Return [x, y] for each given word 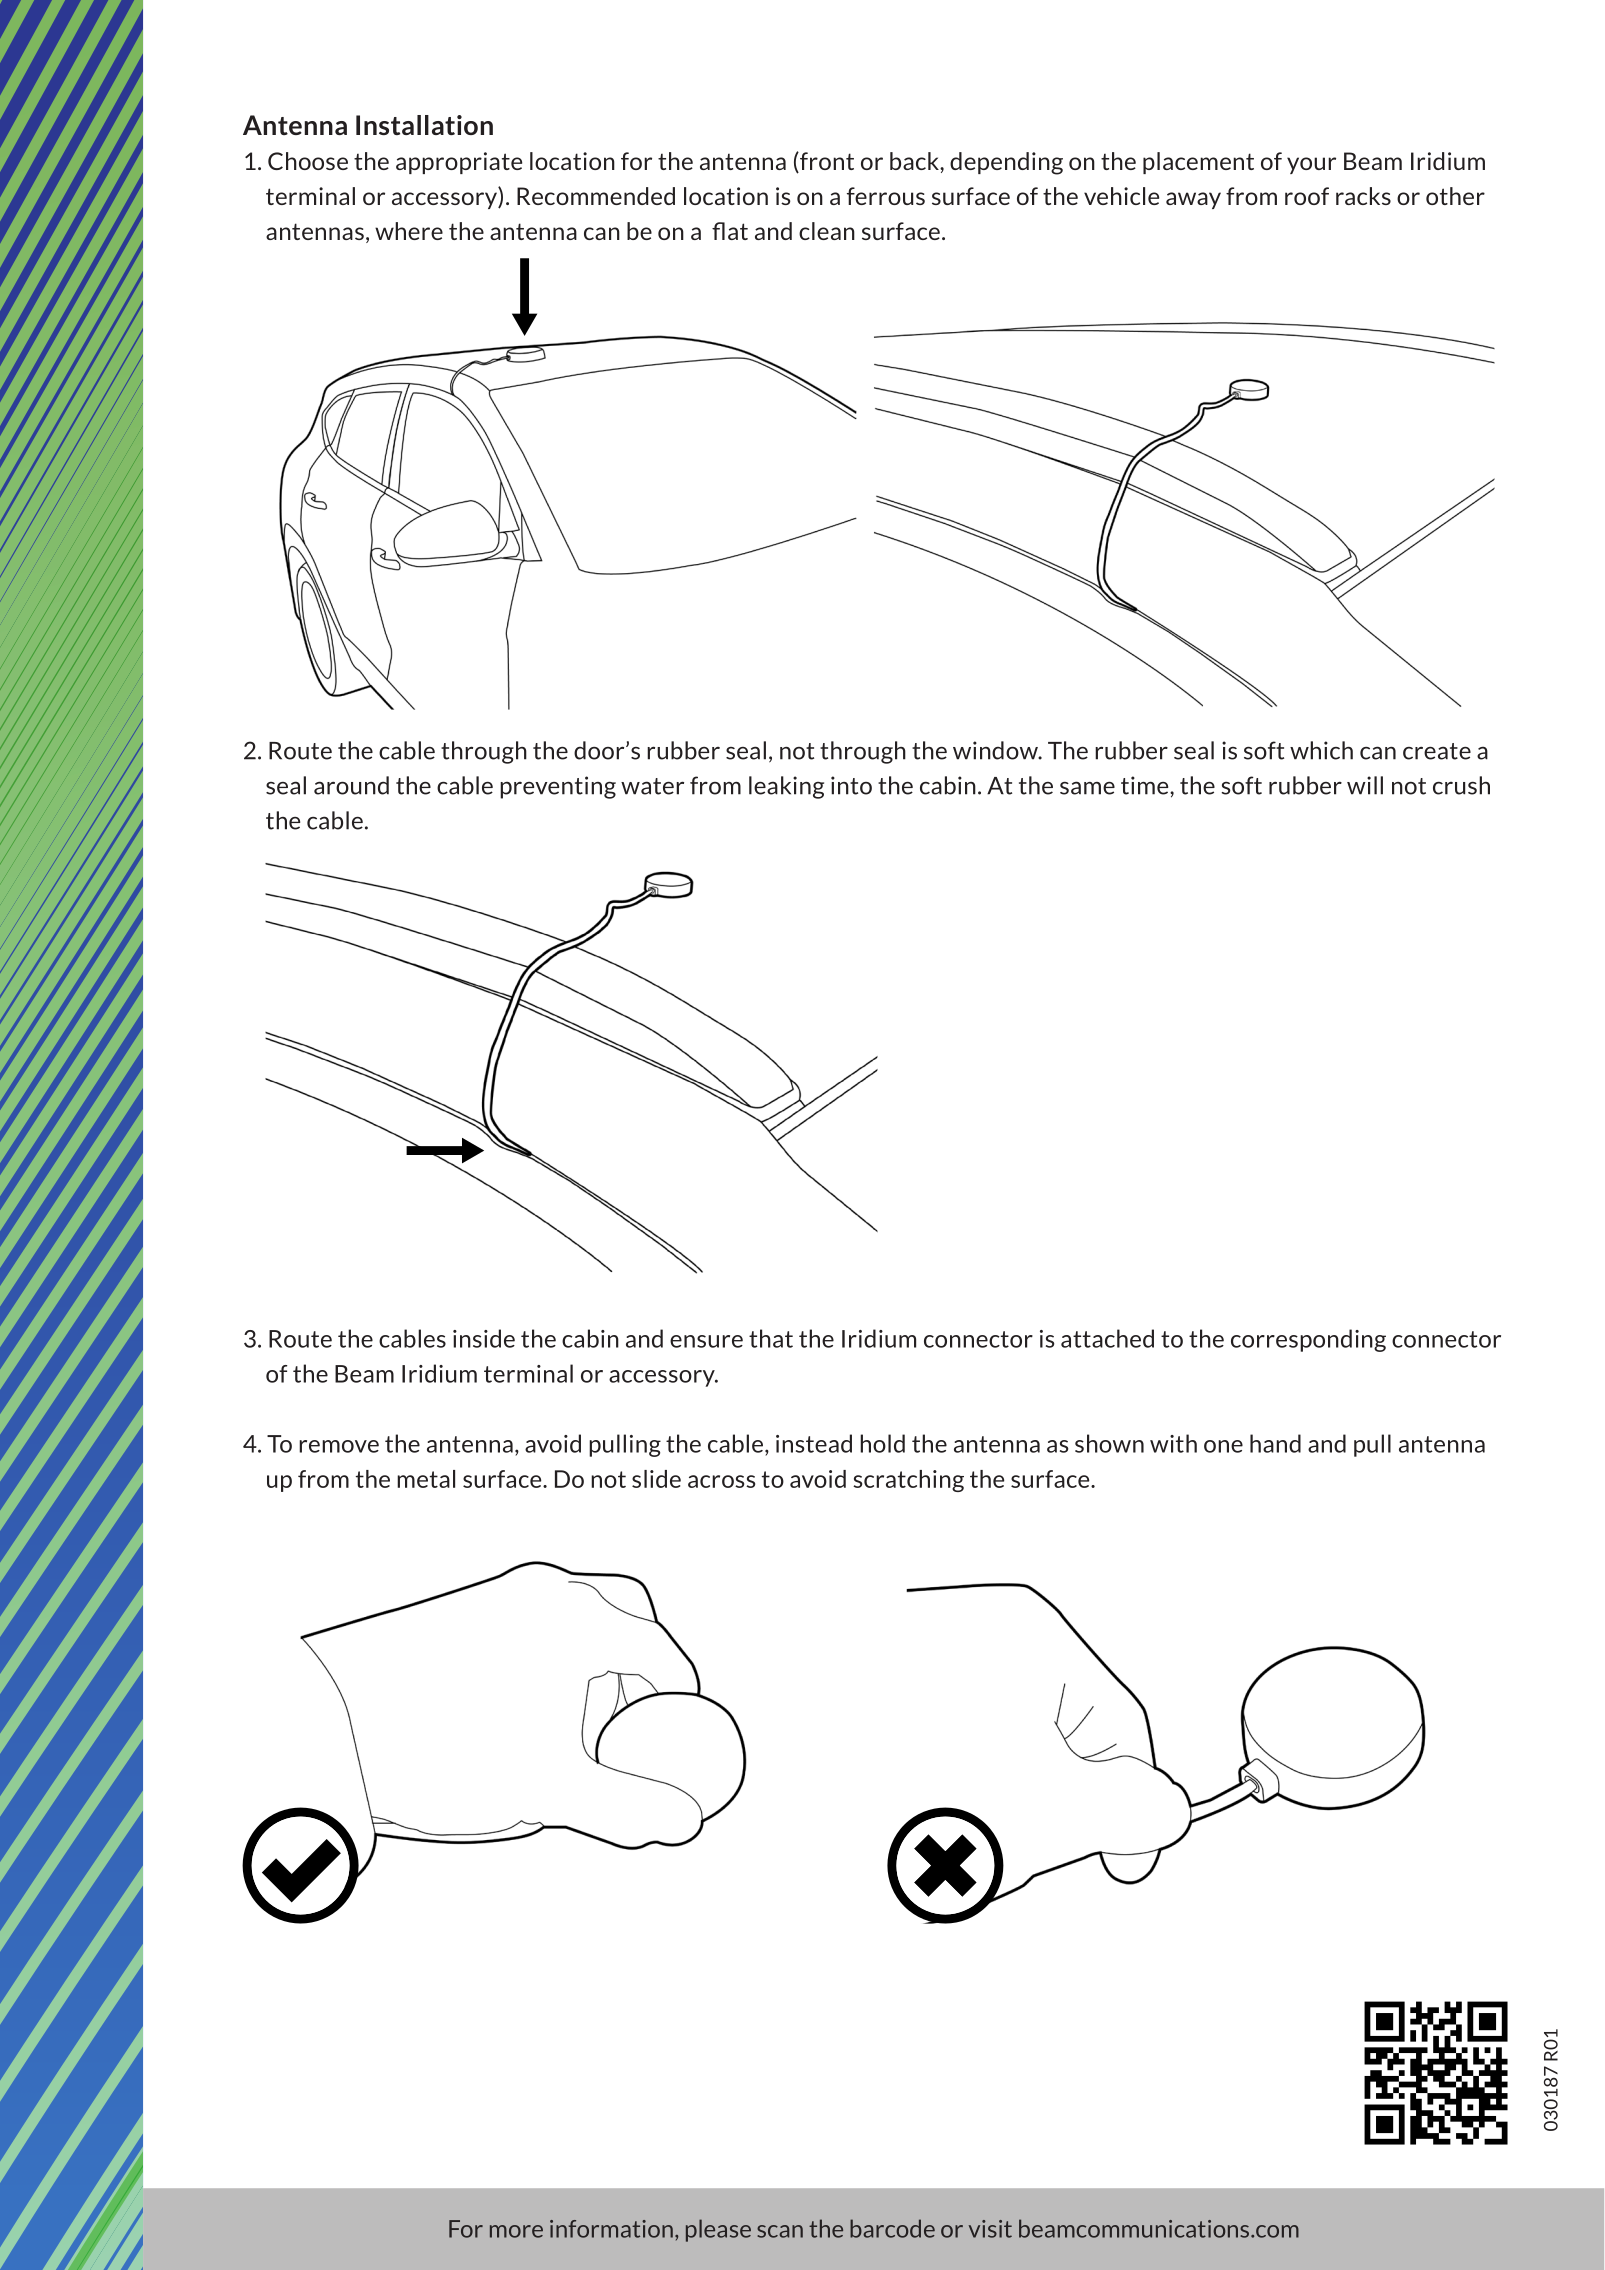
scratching [908, 1481]
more [516, 2231]
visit [990, 2229]
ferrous [886, 196]
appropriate [459, 163]
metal [426, 1479]
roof [1307, 196]
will [1365, 785]
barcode [892, 2228]
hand [1275, 1443]
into [851, 785]
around [351, 785]
